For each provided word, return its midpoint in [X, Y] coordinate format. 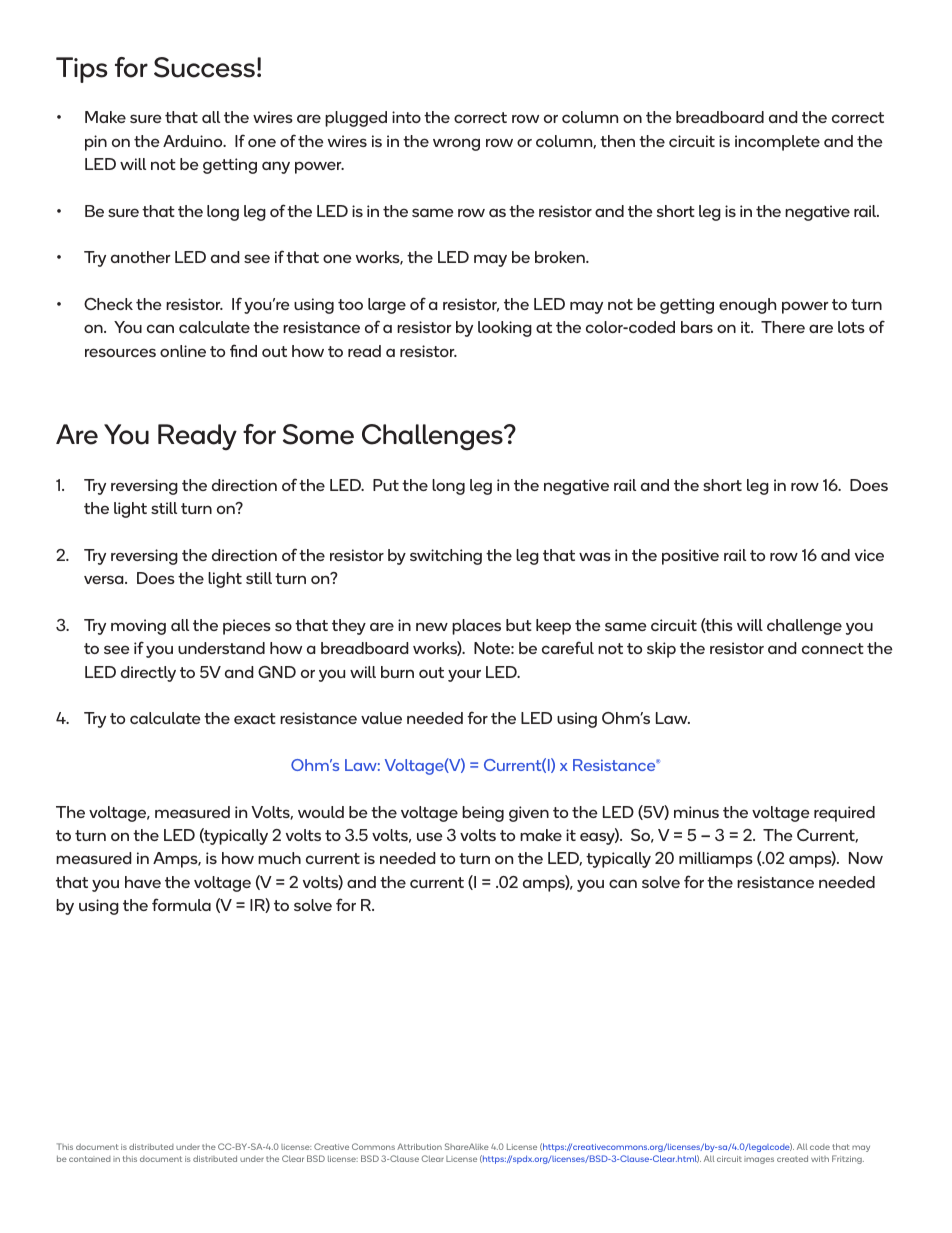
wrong [456, 144]
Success [204, 67]
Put [386, 485]
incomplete [777, 143]
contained [90, 1159]
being [483, 814]
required [844, 814]
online [183, 351]
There [783, 327]
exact [255, 718]
